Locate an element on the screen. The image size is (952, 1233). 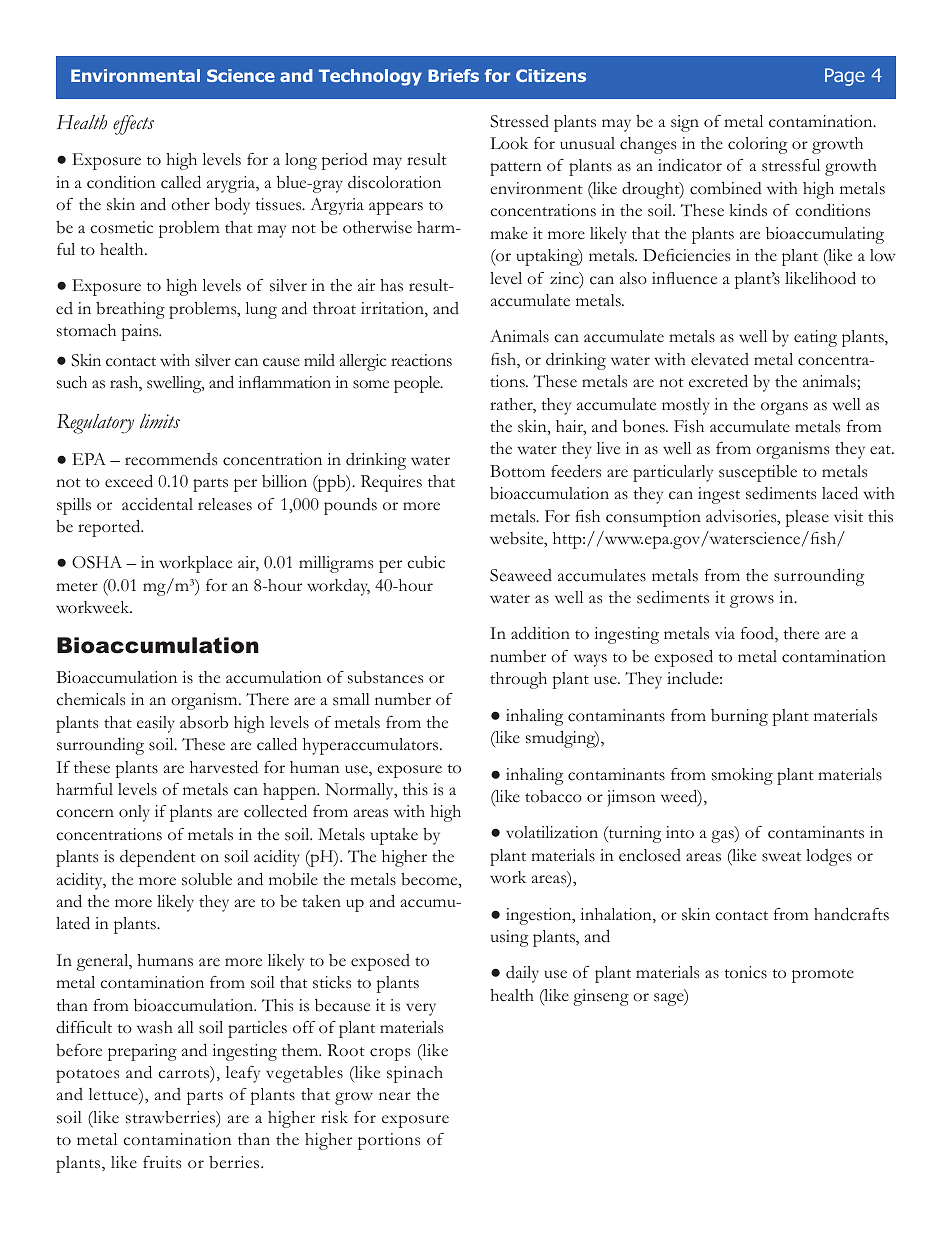
near is located at coordinates (395, 1096).
